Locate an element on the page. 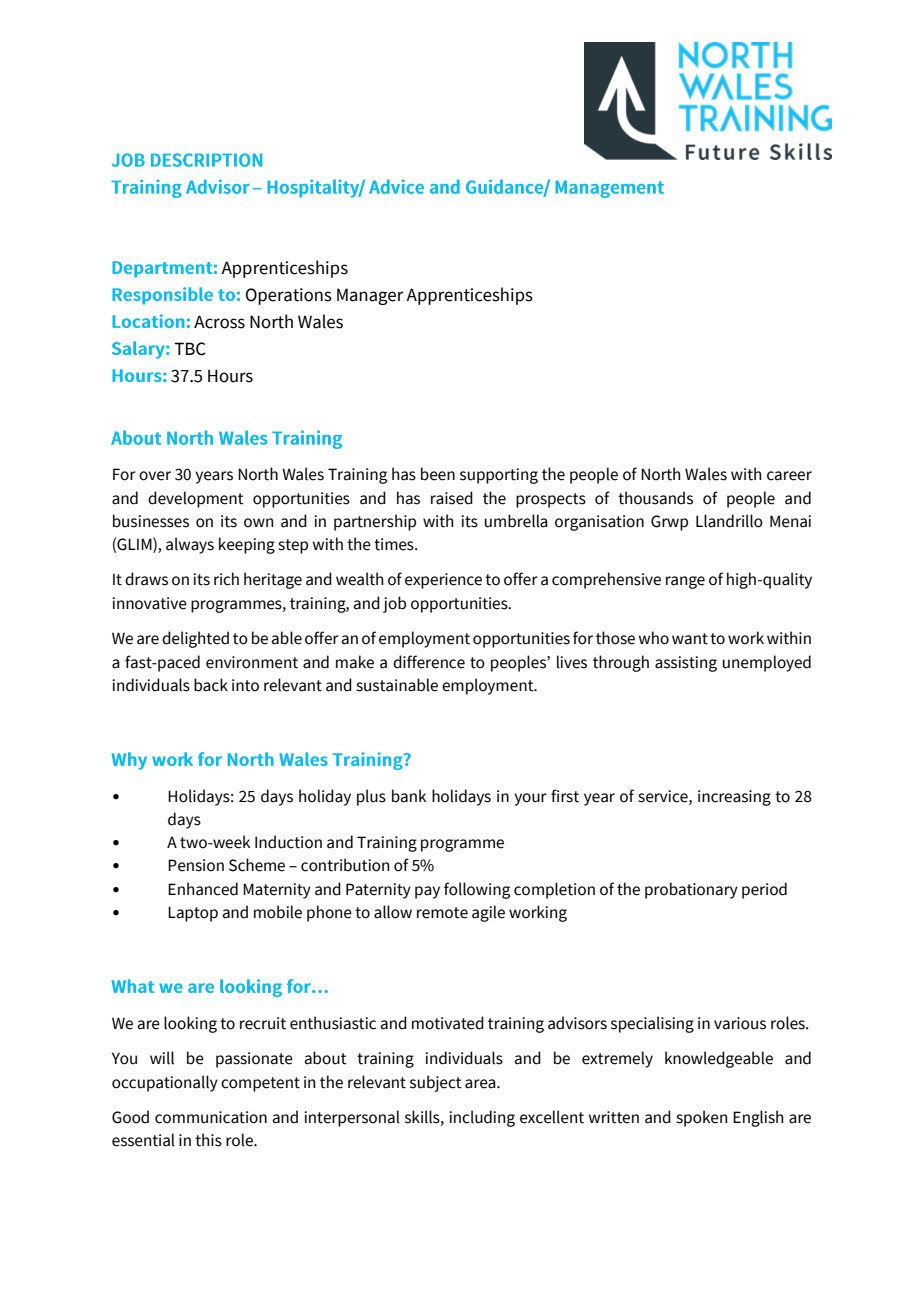 The height and width of the page is (1308, 924). Pension is located at coordinates (196, 865).
